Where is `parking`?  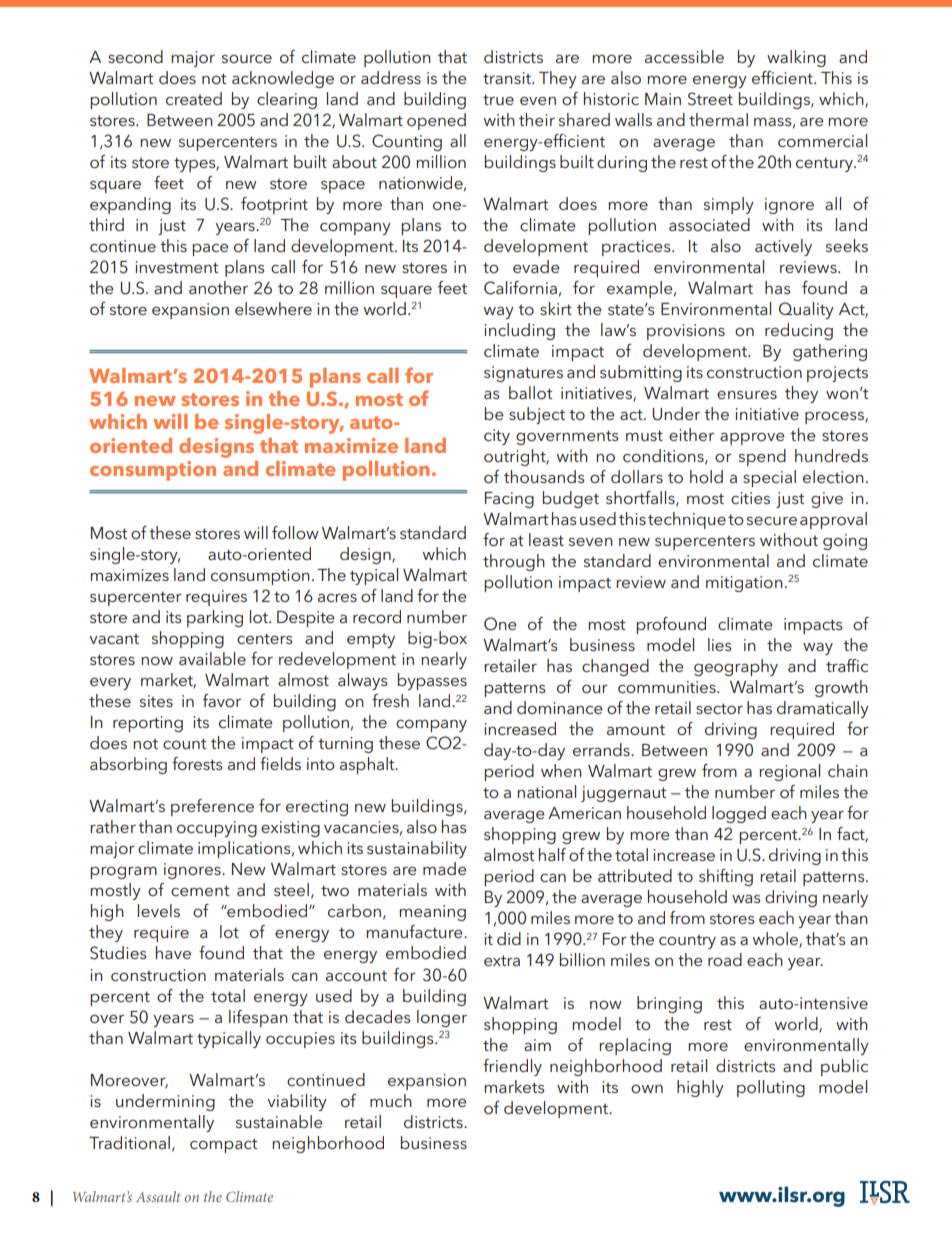
parking is located at coordinates (215, 618).
